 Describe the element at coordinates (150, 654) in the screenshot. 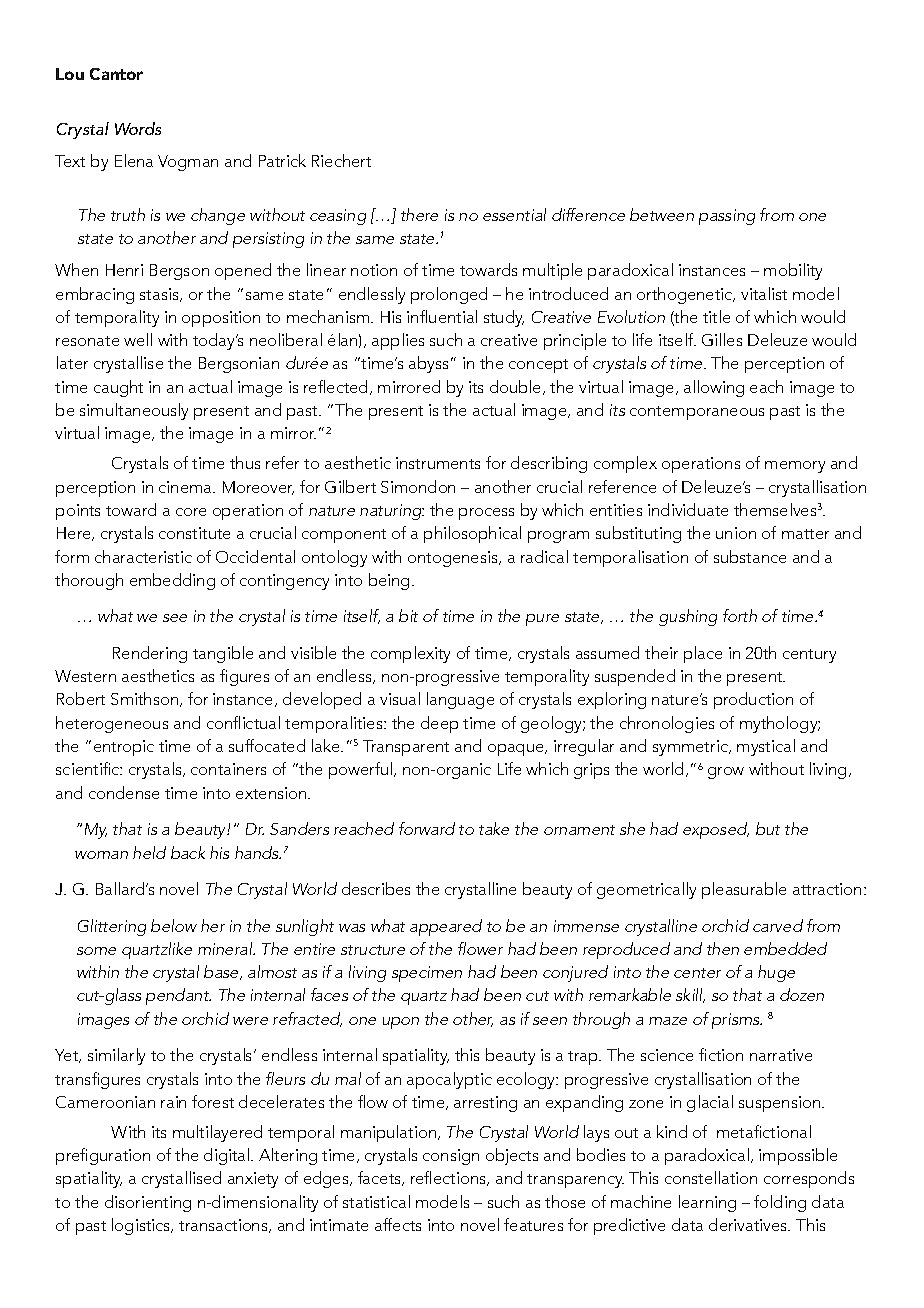

I see `Rendering` at that location.
